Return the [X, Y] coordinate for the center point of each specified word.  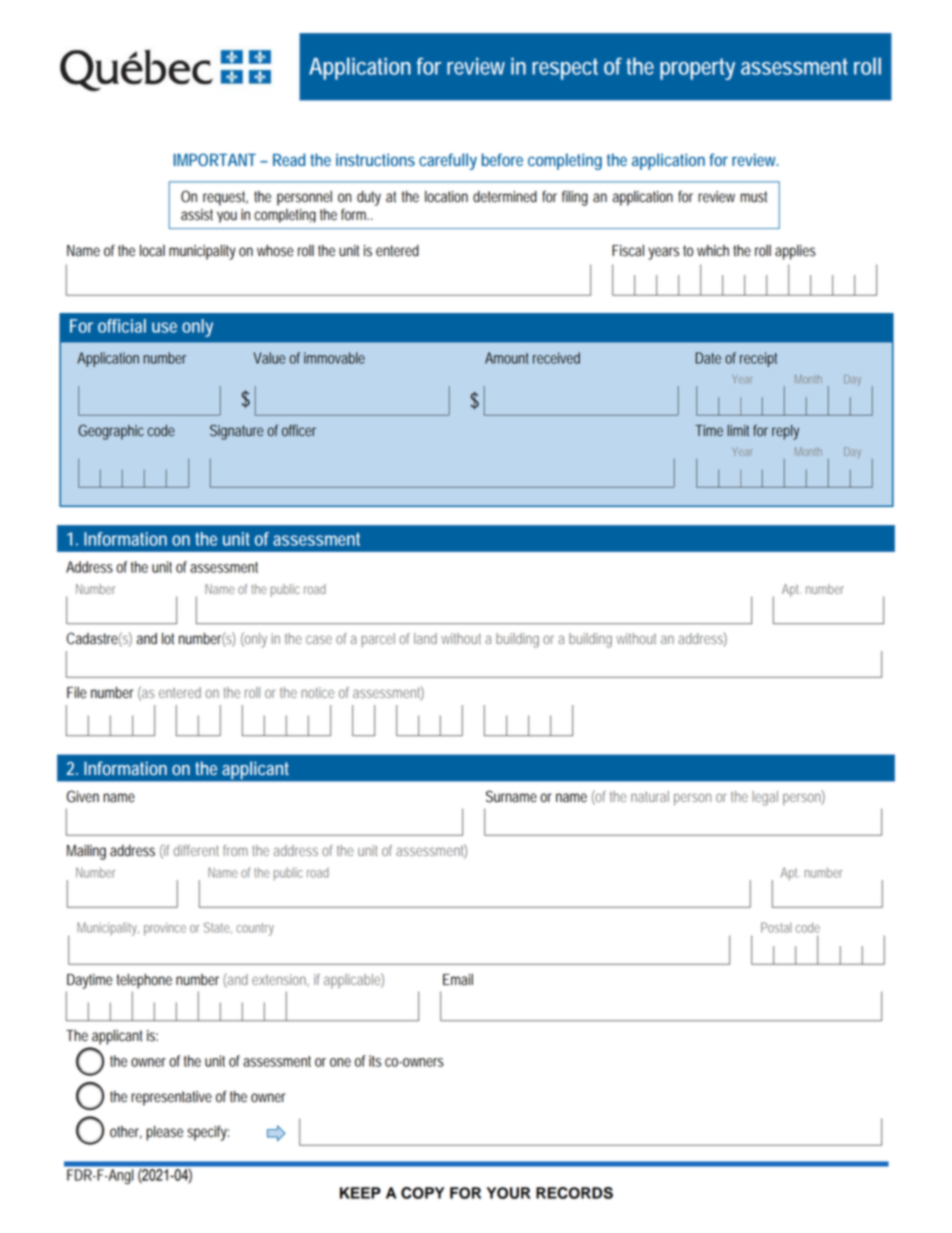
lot [168, 639]
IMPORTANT [215, 159]
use [164, 327]
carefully [448, 161]
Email [458, 980]
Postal [776, 927]
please [164, 1133]
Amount [507, 358]
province [165, 929]
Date [708, 358]
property [697, 69]
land [425, 638]
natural [650, 796]
